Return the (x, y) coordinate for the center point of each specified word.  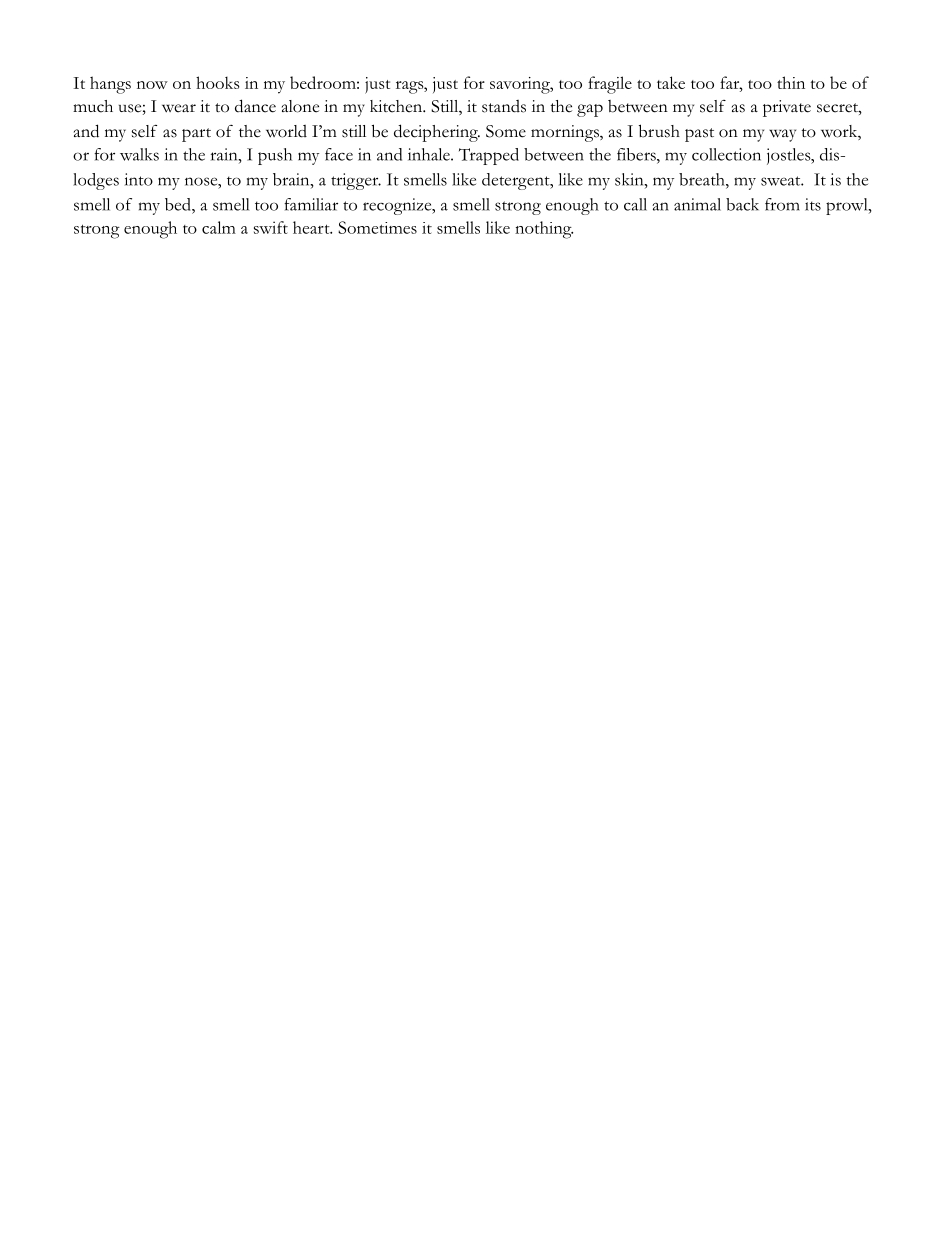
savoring (521, 85)
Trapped (489, 156)
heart (312, 227)
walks (139, 154)
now (152, 85)
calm (219, 227)
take (671, 82)
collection (726, 154)
